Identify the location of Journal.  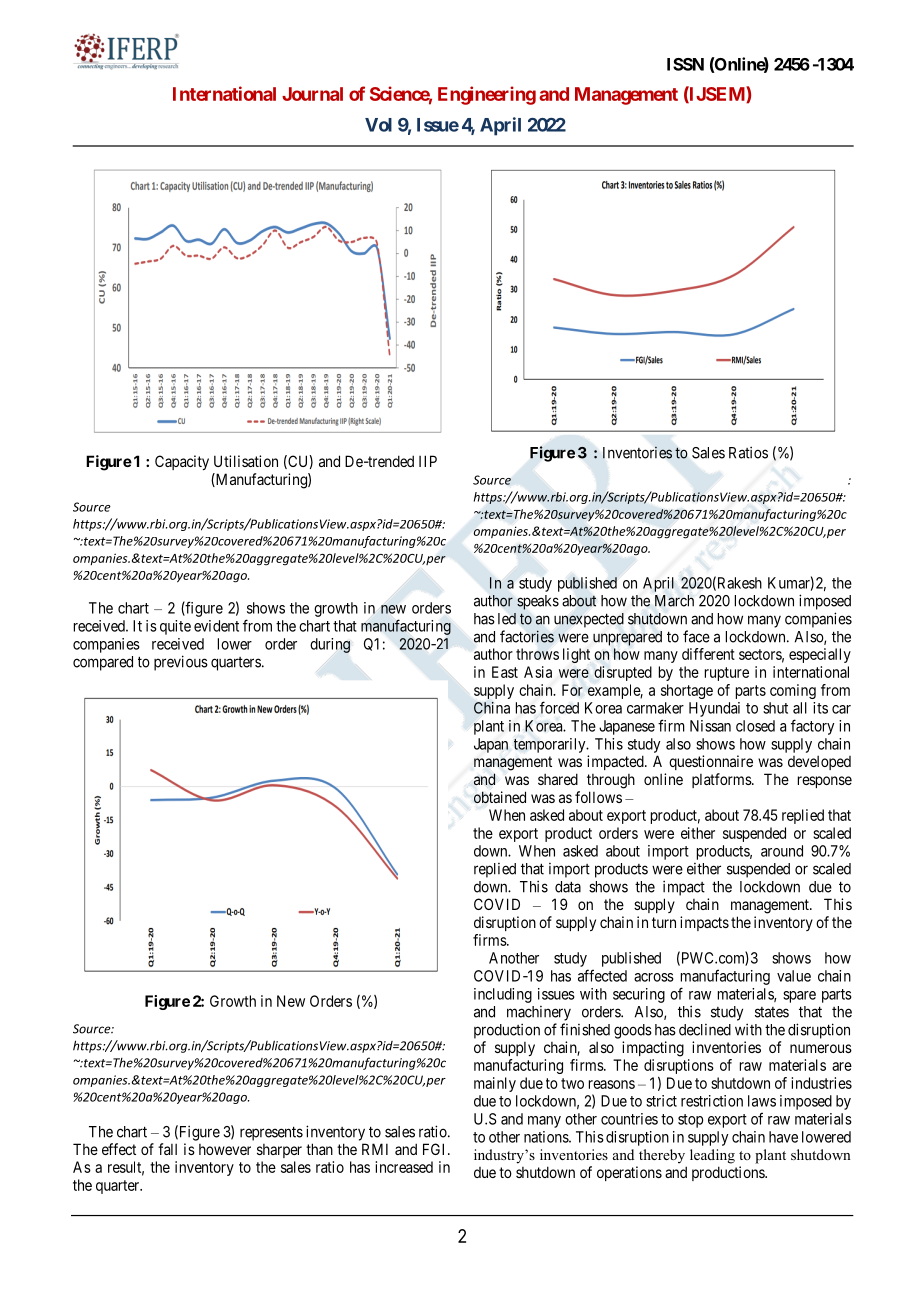
(312, 94).
